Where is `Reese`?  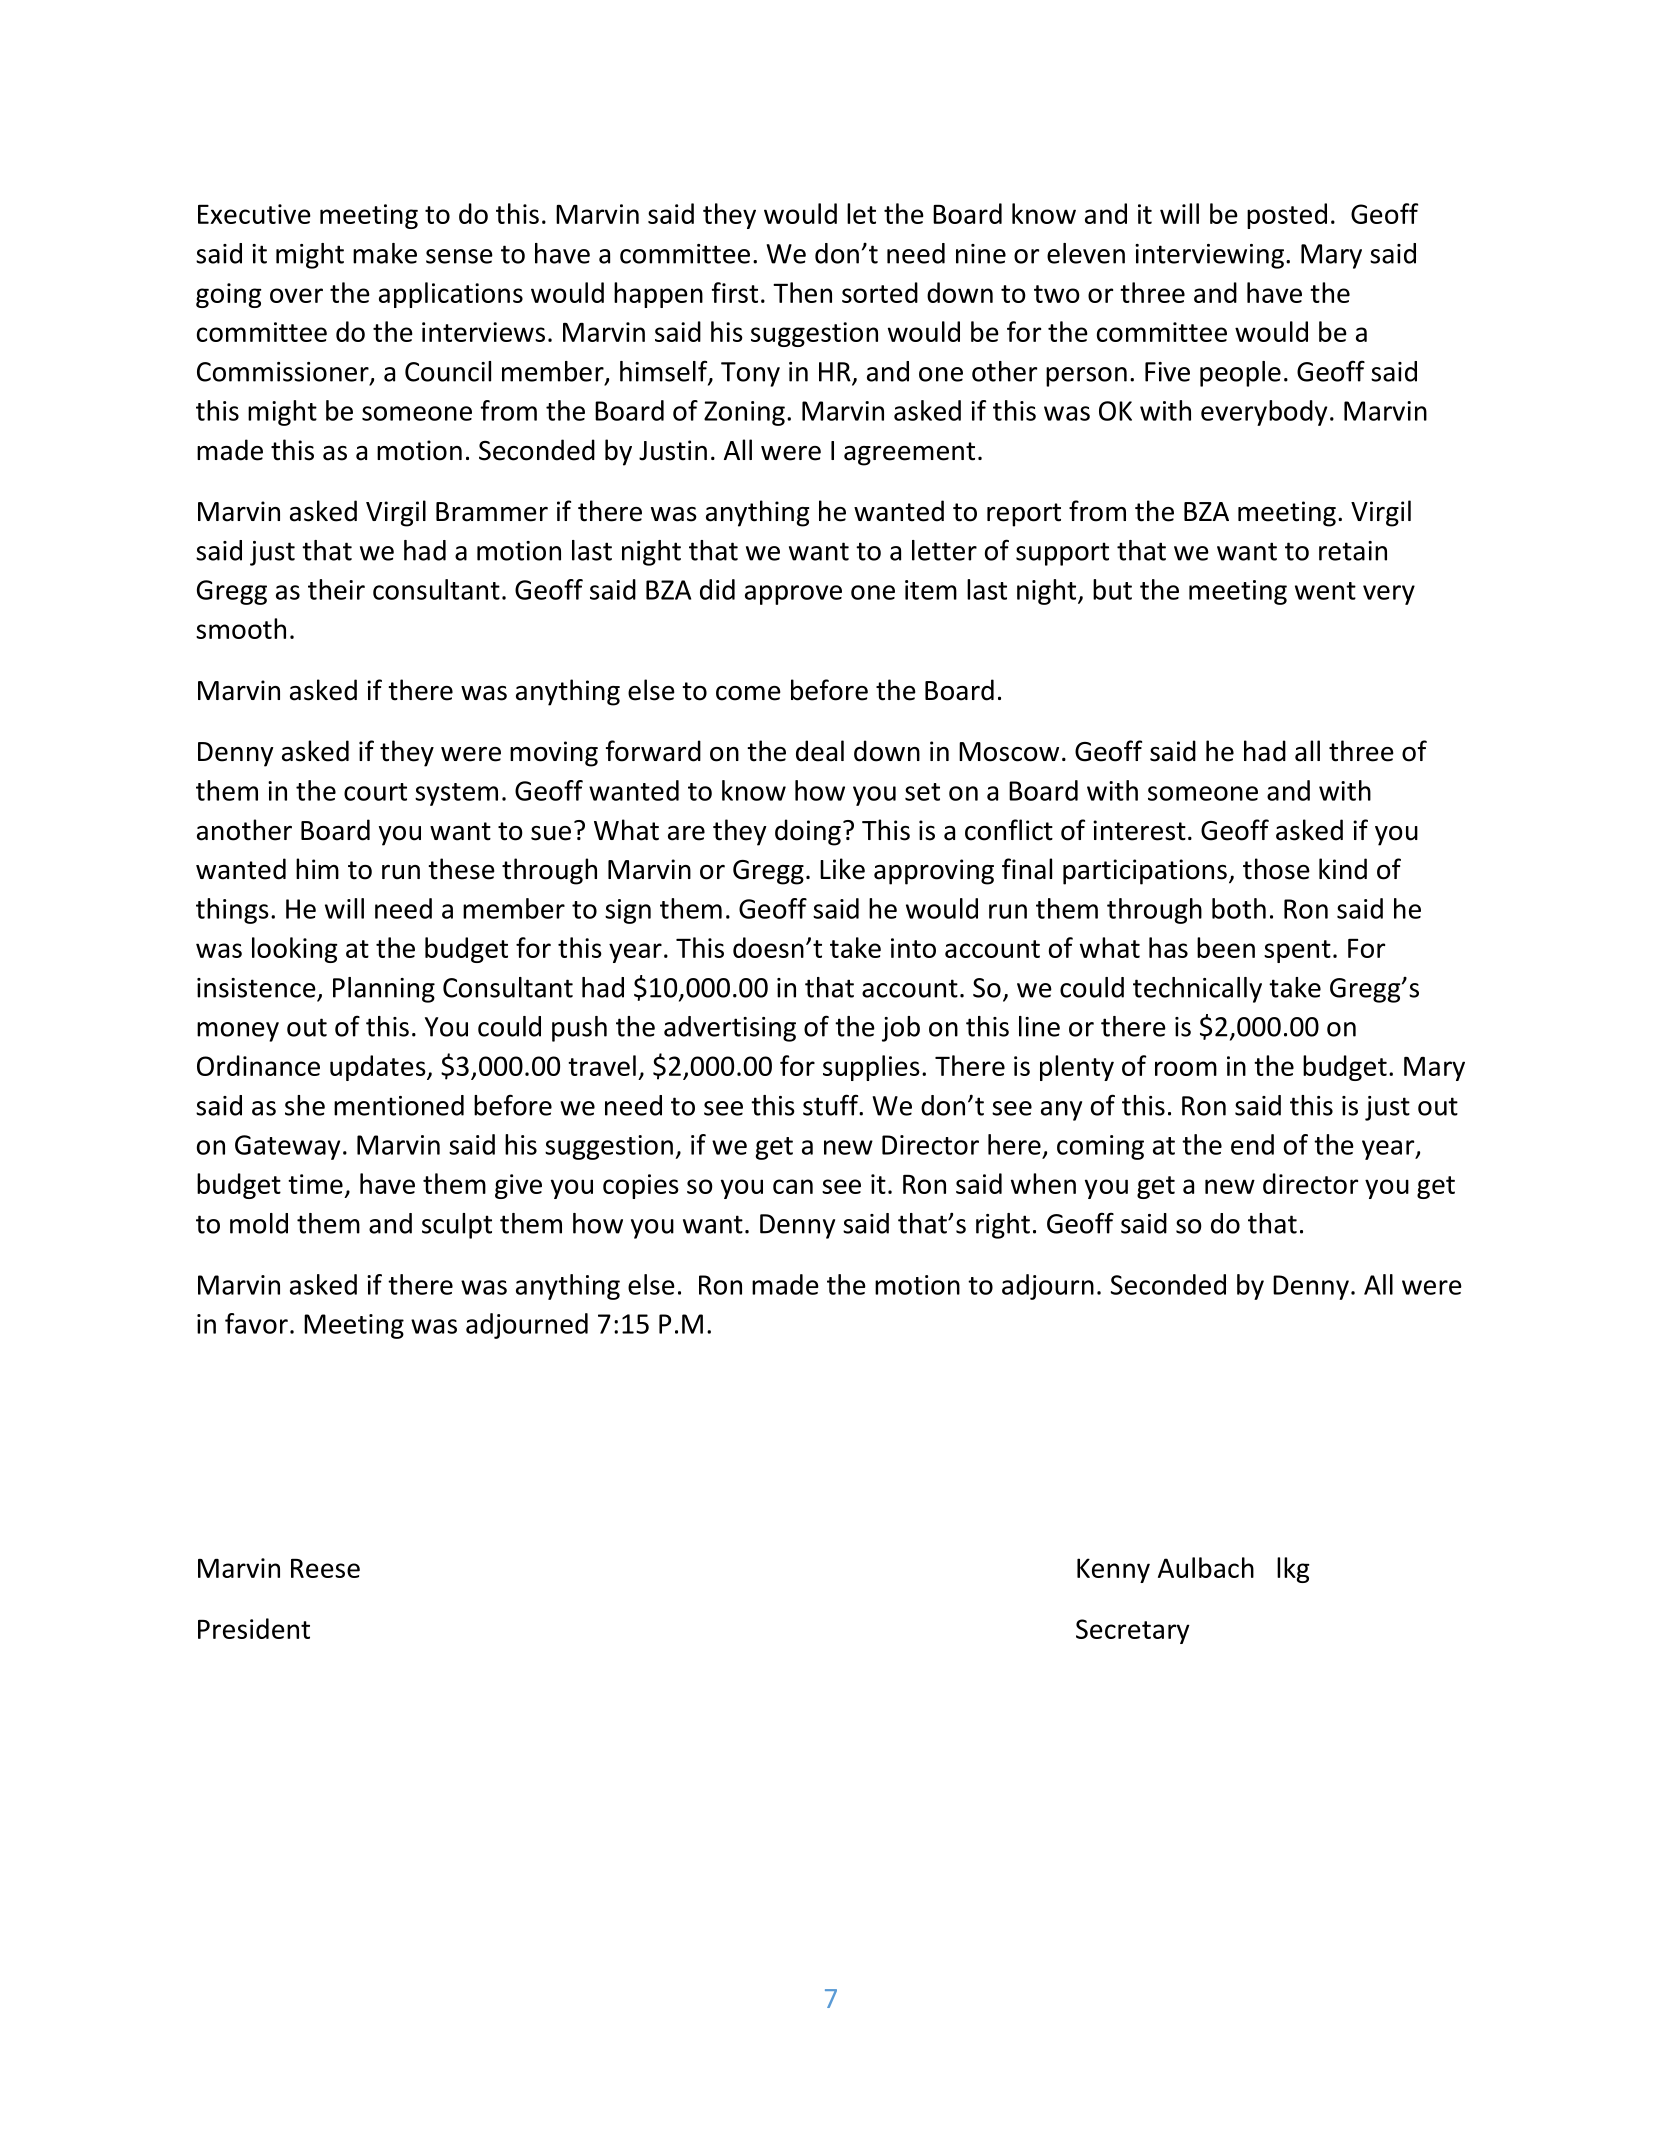
Reese is located at coordinates (325, 1568).
